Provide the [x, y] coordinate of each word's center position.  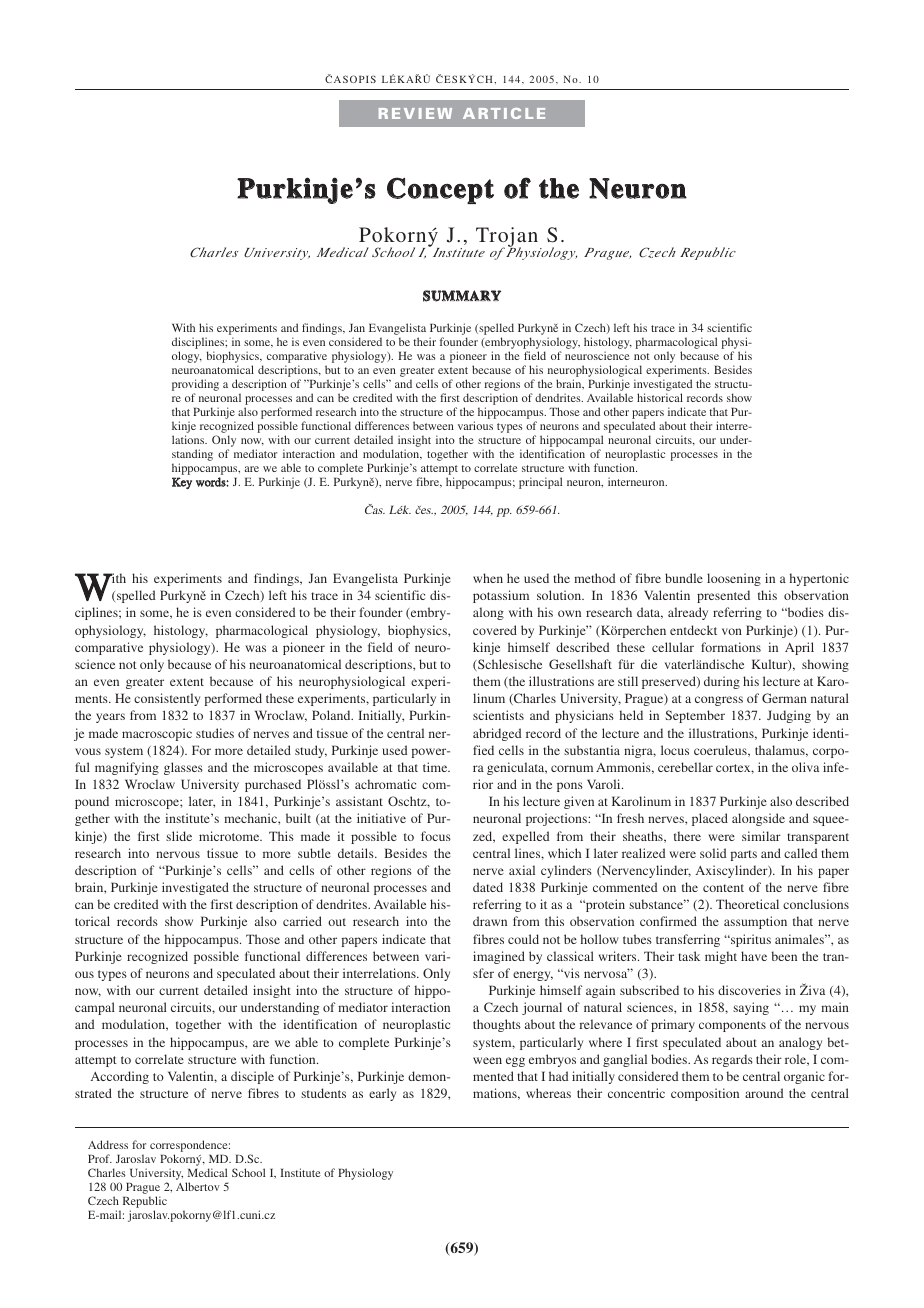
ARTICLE [504, 113]
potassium [501, 596]
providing [195, 386]
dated [488, 887]
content [723, 888]
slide [179, 836]
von [732, 631]
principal [540, 483]
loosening [734, 579]
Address [108, 1144]
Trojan [508, 238]
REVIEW [415, 113]
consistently [167, 699]
